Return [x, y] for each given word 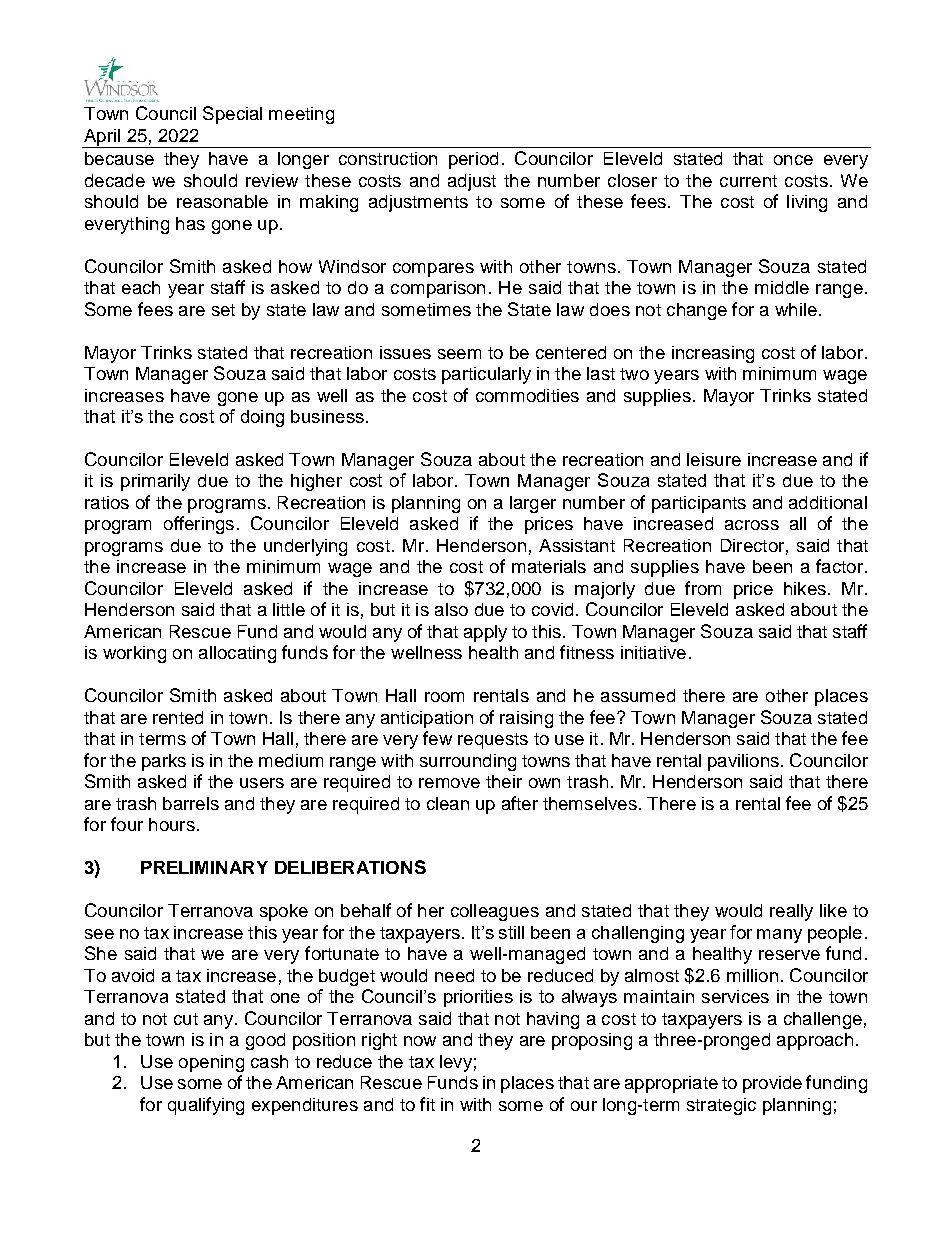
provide [772, 1084]
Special [232, 115]
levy [456, 1063]
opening [211, 1063]
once [793, 160]
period [473, 160]
